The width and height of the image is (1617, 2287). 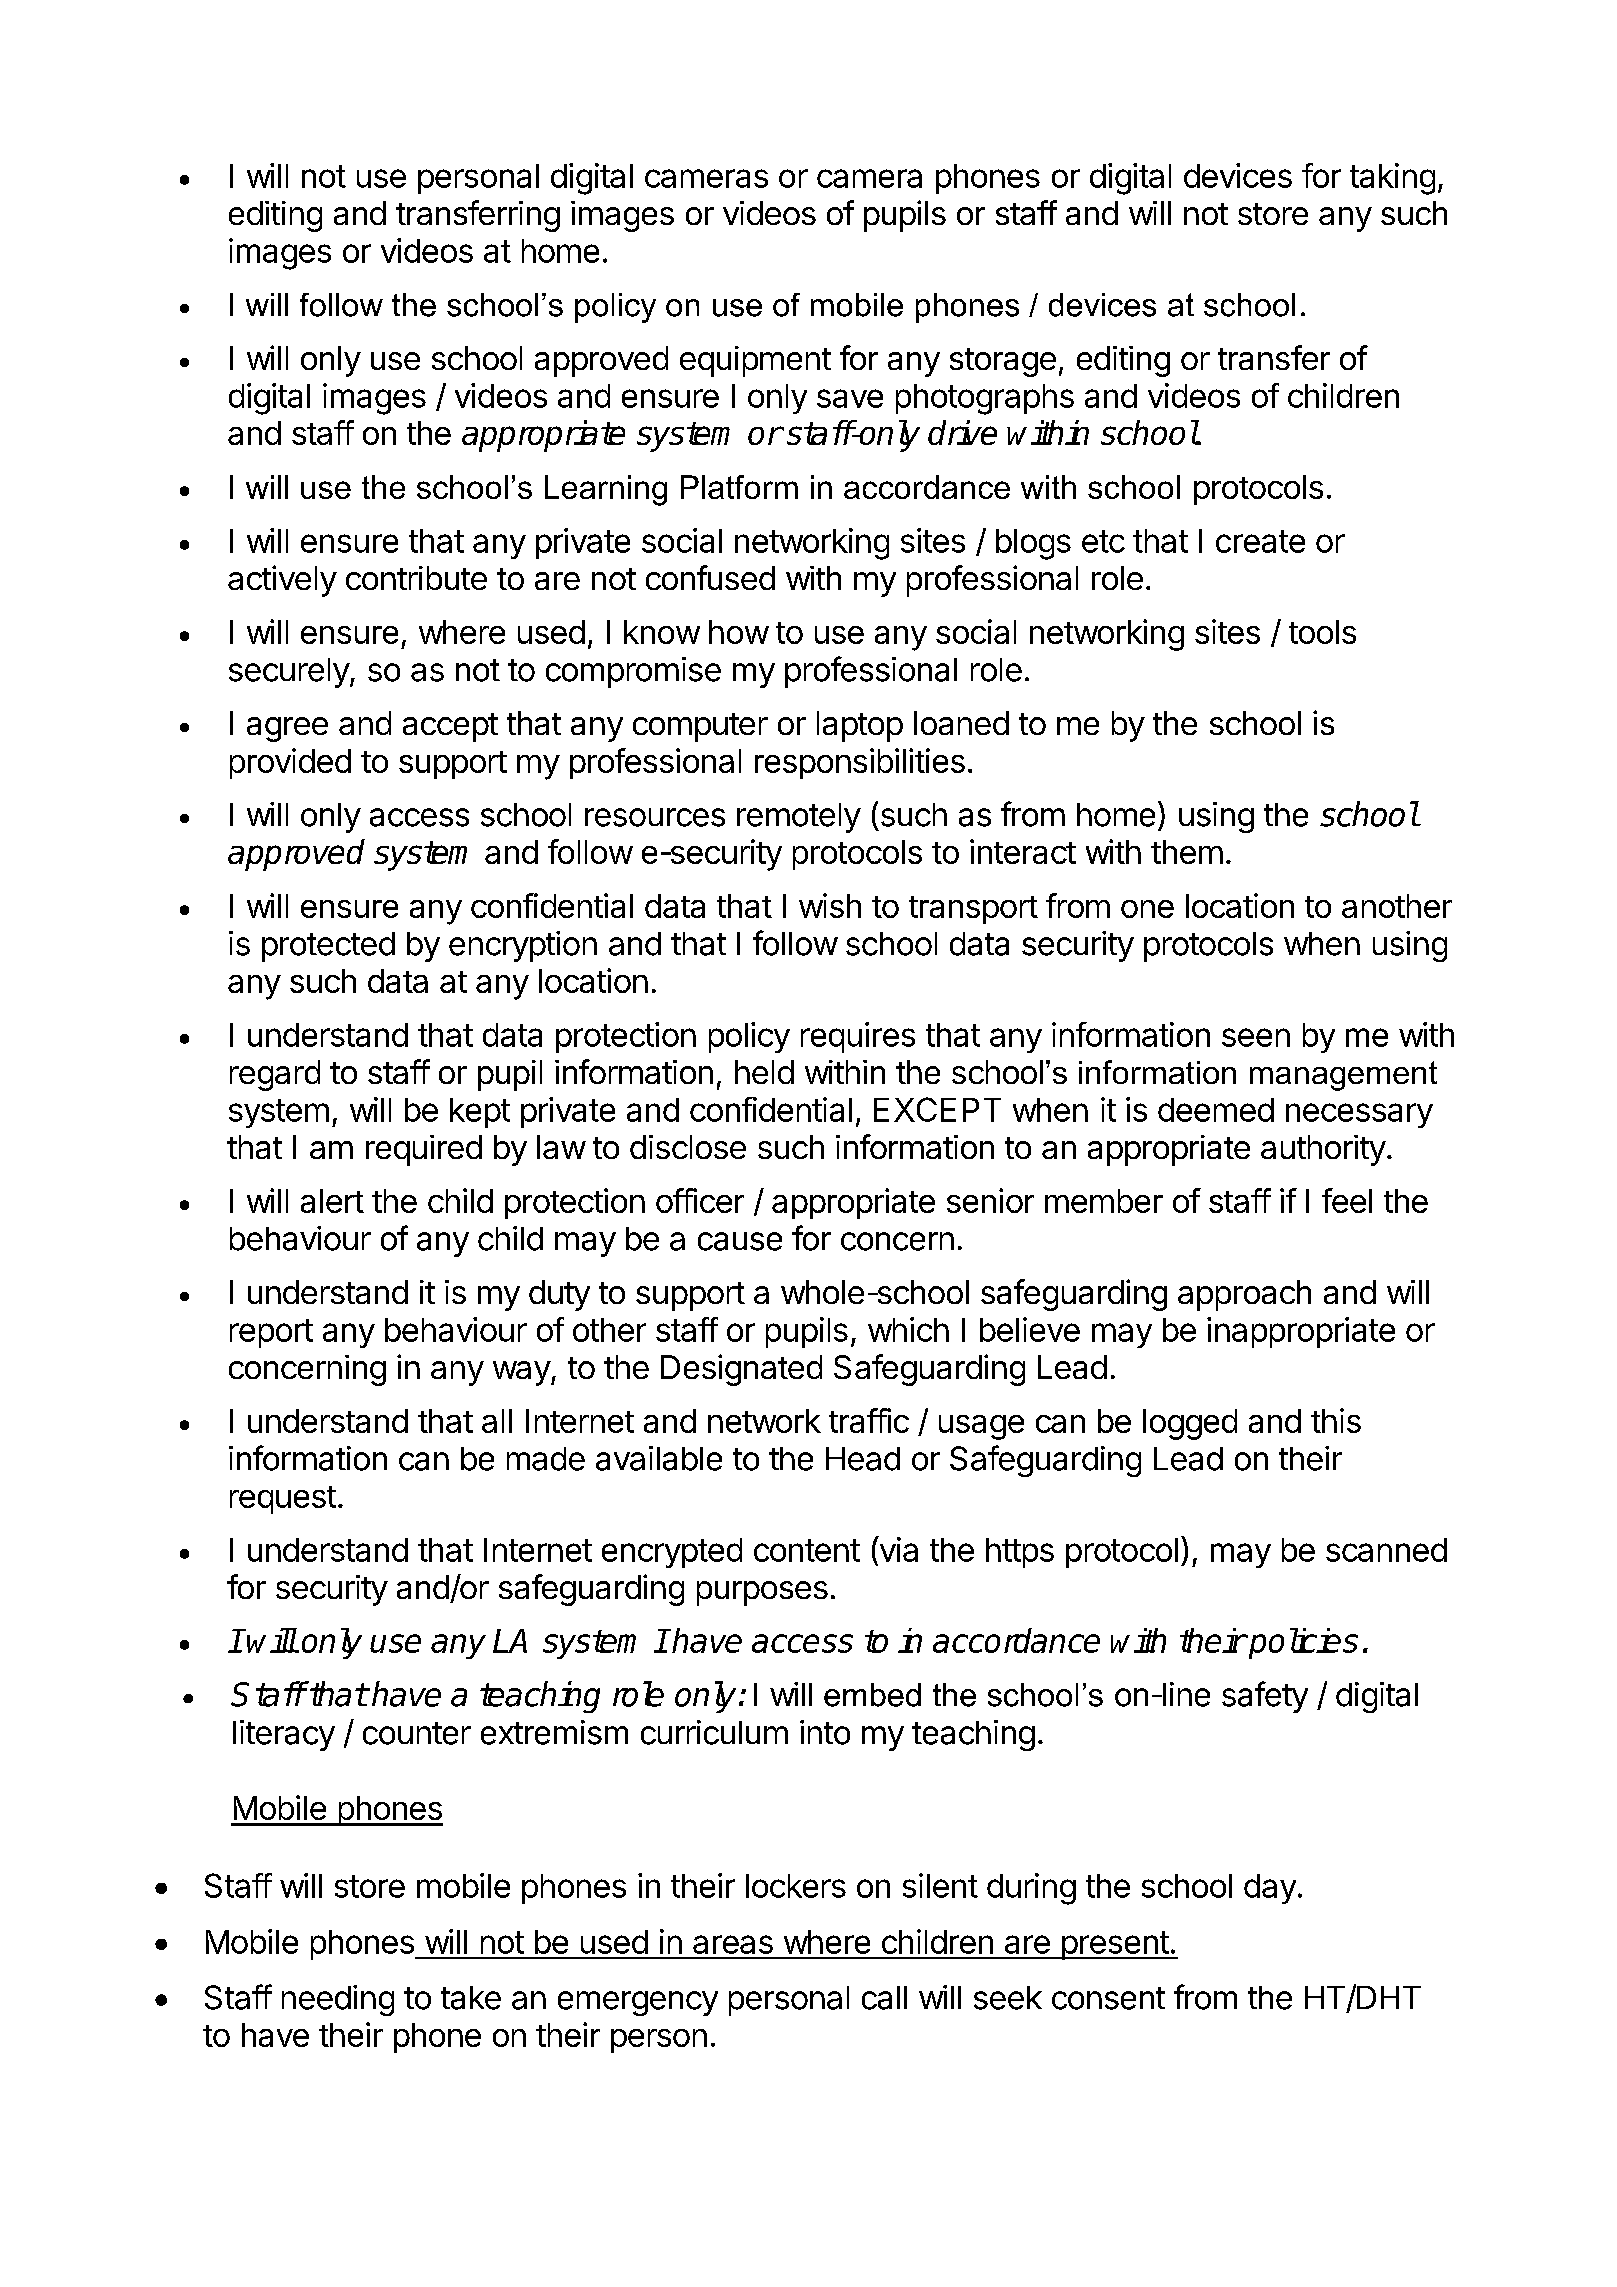 What do you see at coordinates (424, 1150) in the image?
I see `required` at bounding box center [424, 1150].
